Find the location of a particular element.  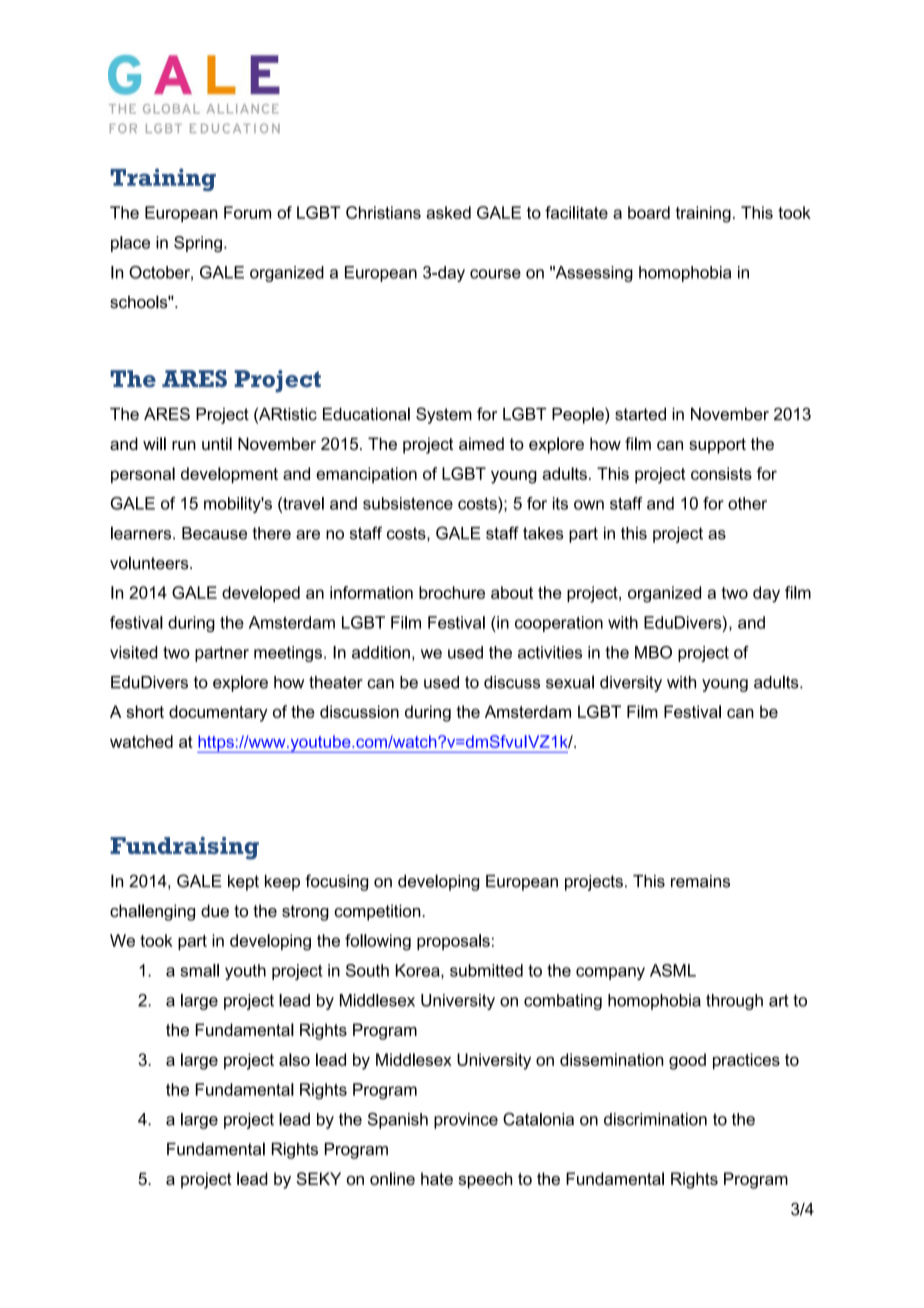

System is located at coordinates (444, 415).
